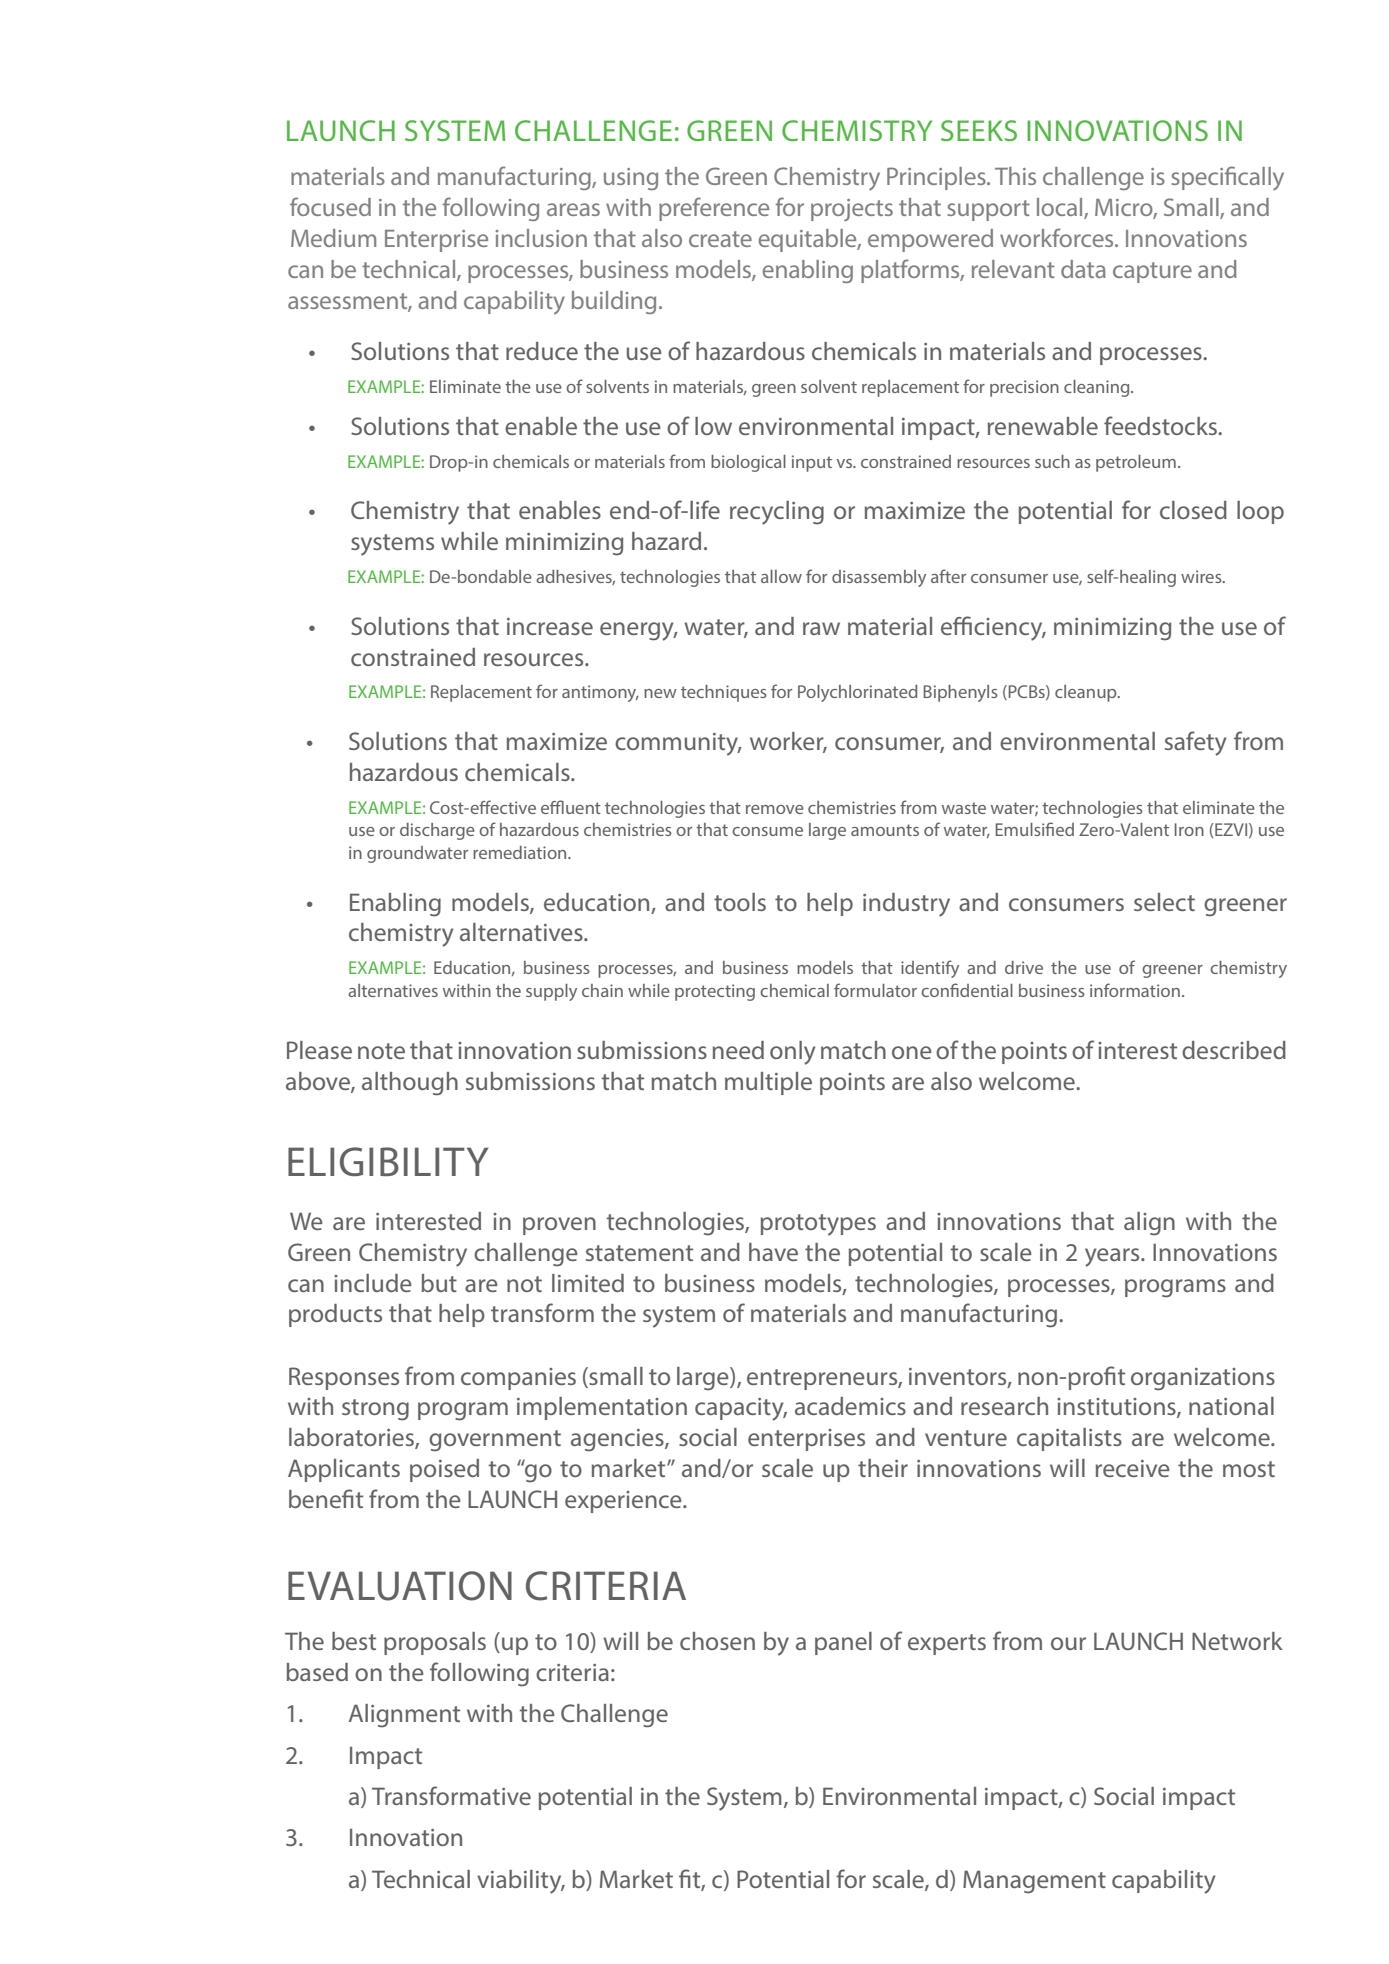  I want to click on specifically, so click(1227, 178).
